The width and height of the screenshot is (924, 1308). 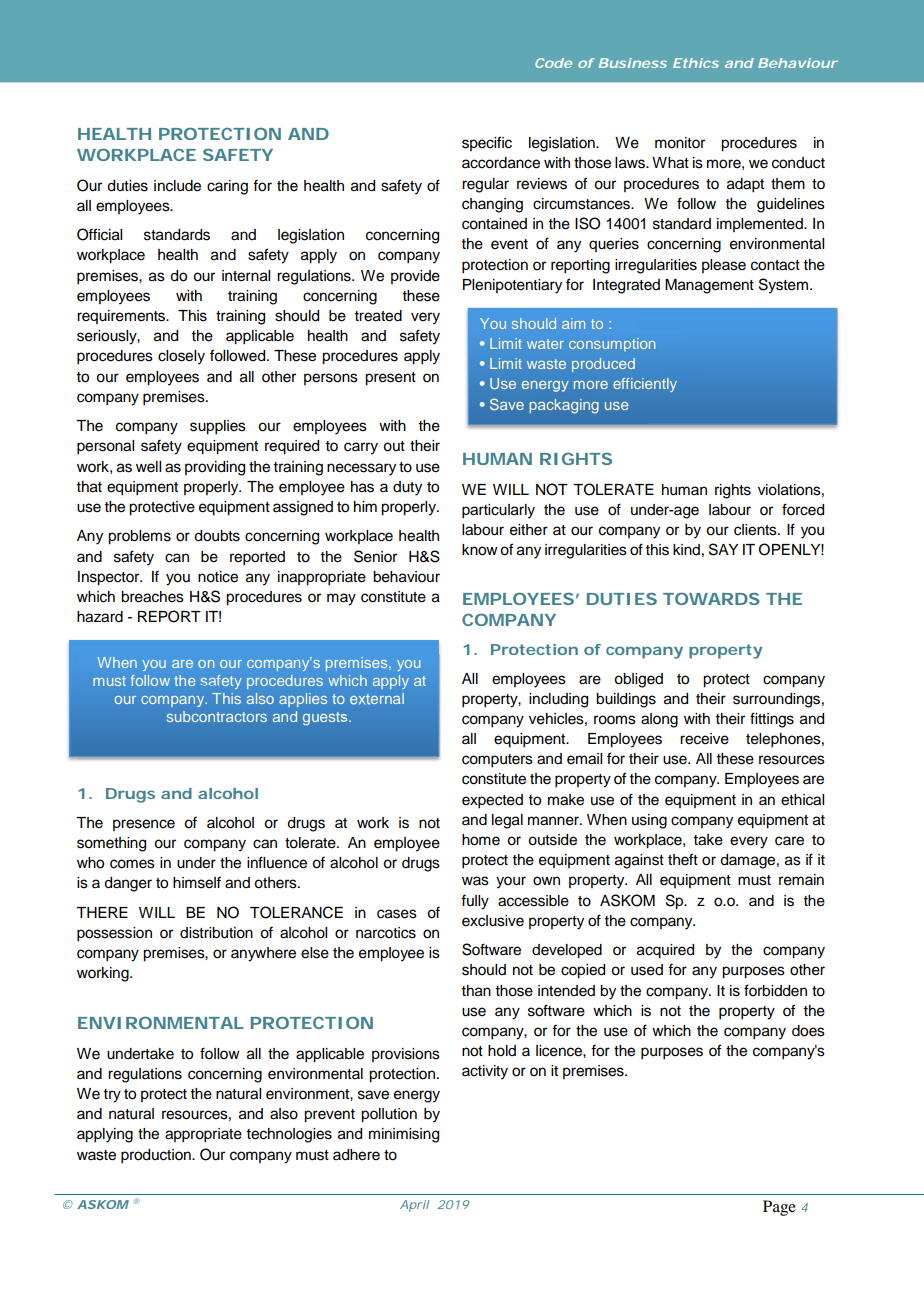 What do you see at coordinates (683, 859) in the screenshot?
I see `theft` at bounding box center [683, 859].
